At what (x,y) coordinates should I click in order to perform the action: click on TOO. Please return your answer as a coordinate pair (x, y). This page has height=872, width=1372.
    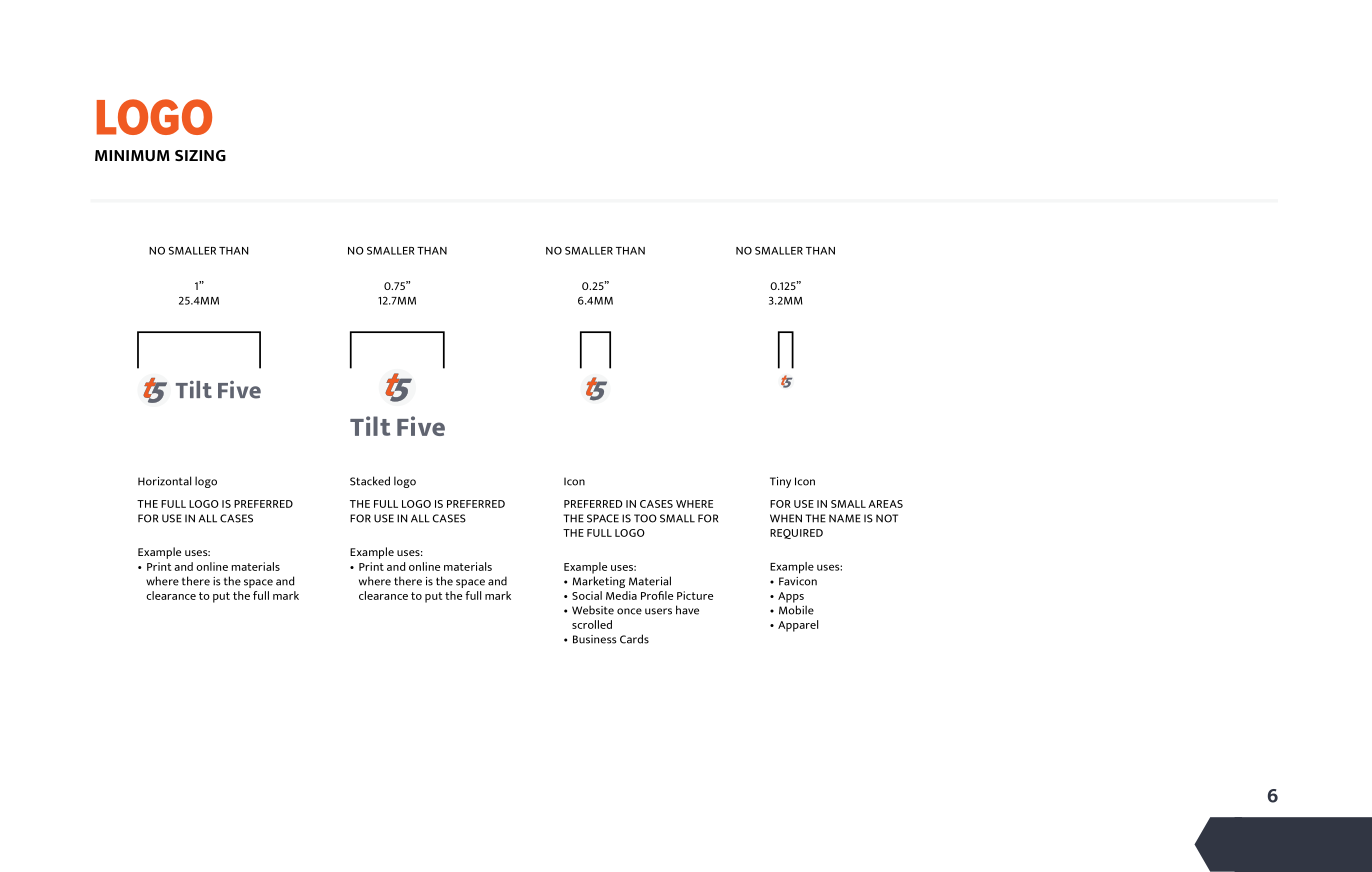
    Looking at the image, I should click on (645, 518).
